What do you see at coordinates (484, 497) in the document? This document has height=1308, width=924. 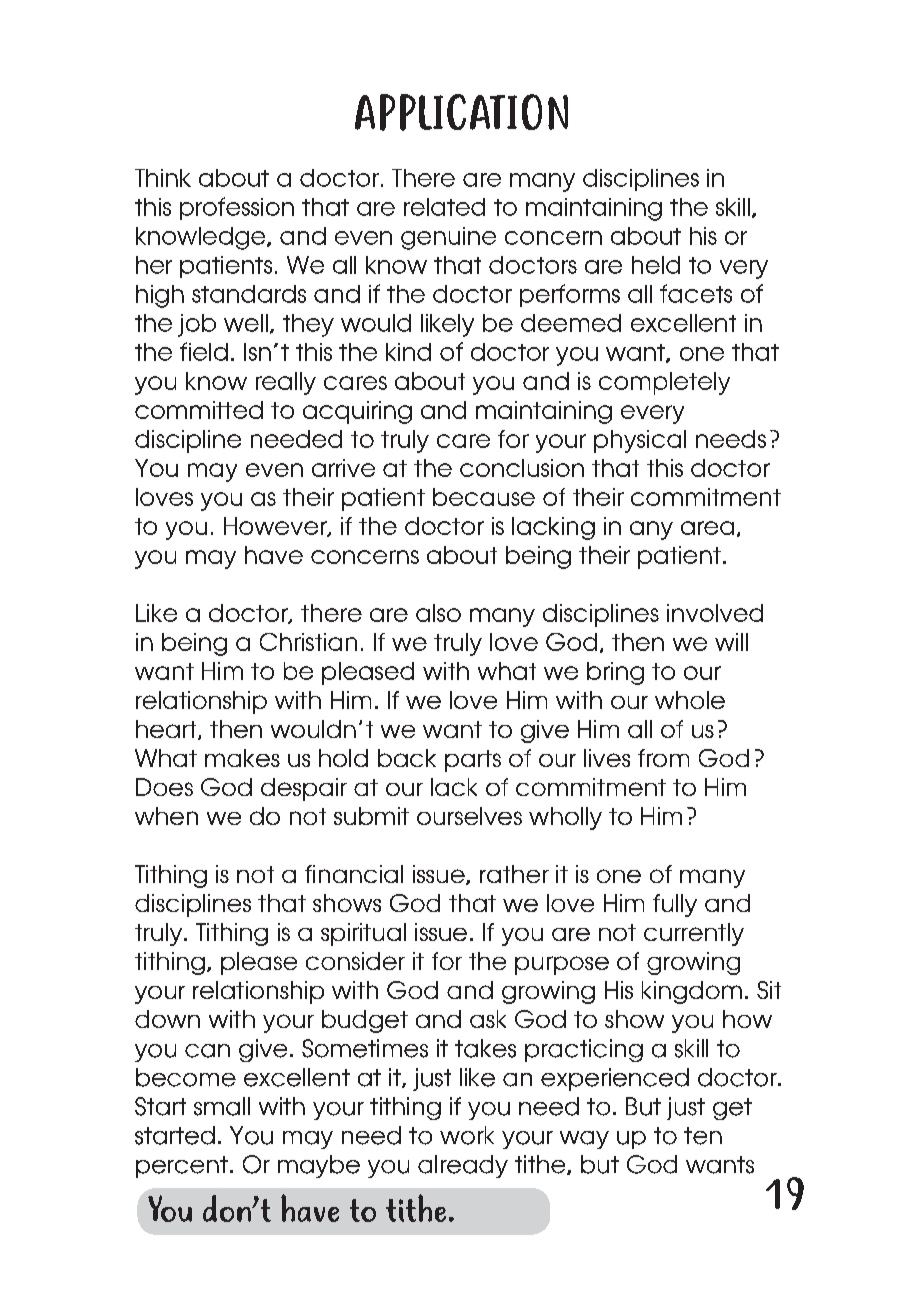 I see `because` at bounding box center [484, 497].
